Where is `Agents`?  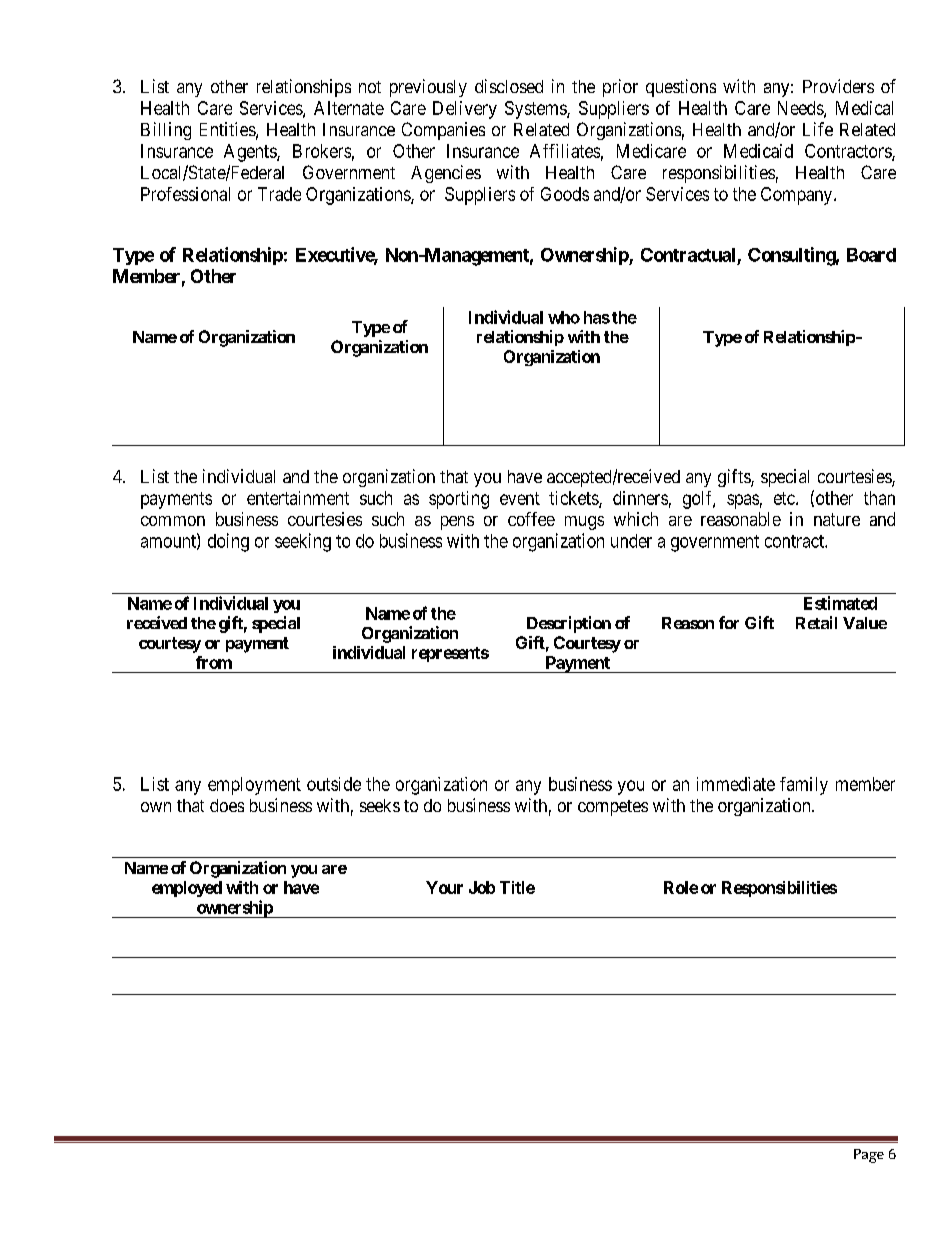 Agents is located at coordinates (251, 153).
